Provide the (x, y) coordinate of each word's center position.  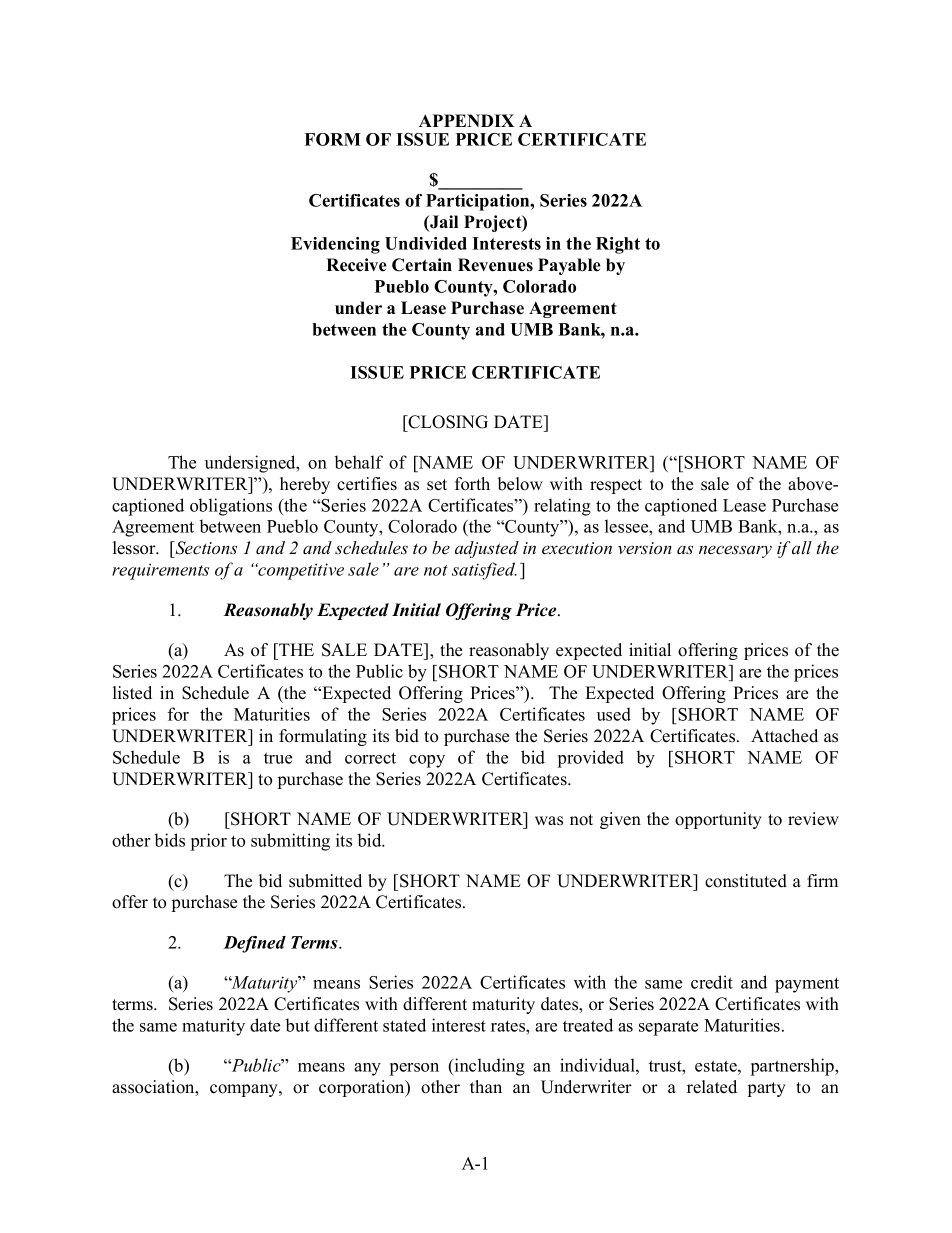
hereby (305, 485)
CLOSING (447, 422)
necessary (735, 551)
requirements (160, 571)
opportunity (718, 820)
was (549, 821)
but (298, 1025)
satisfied (484, 571)
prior (209, 842)
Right (618, 245)
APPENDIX (466, 120)
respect (616, 486)
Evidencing (335, 245)
